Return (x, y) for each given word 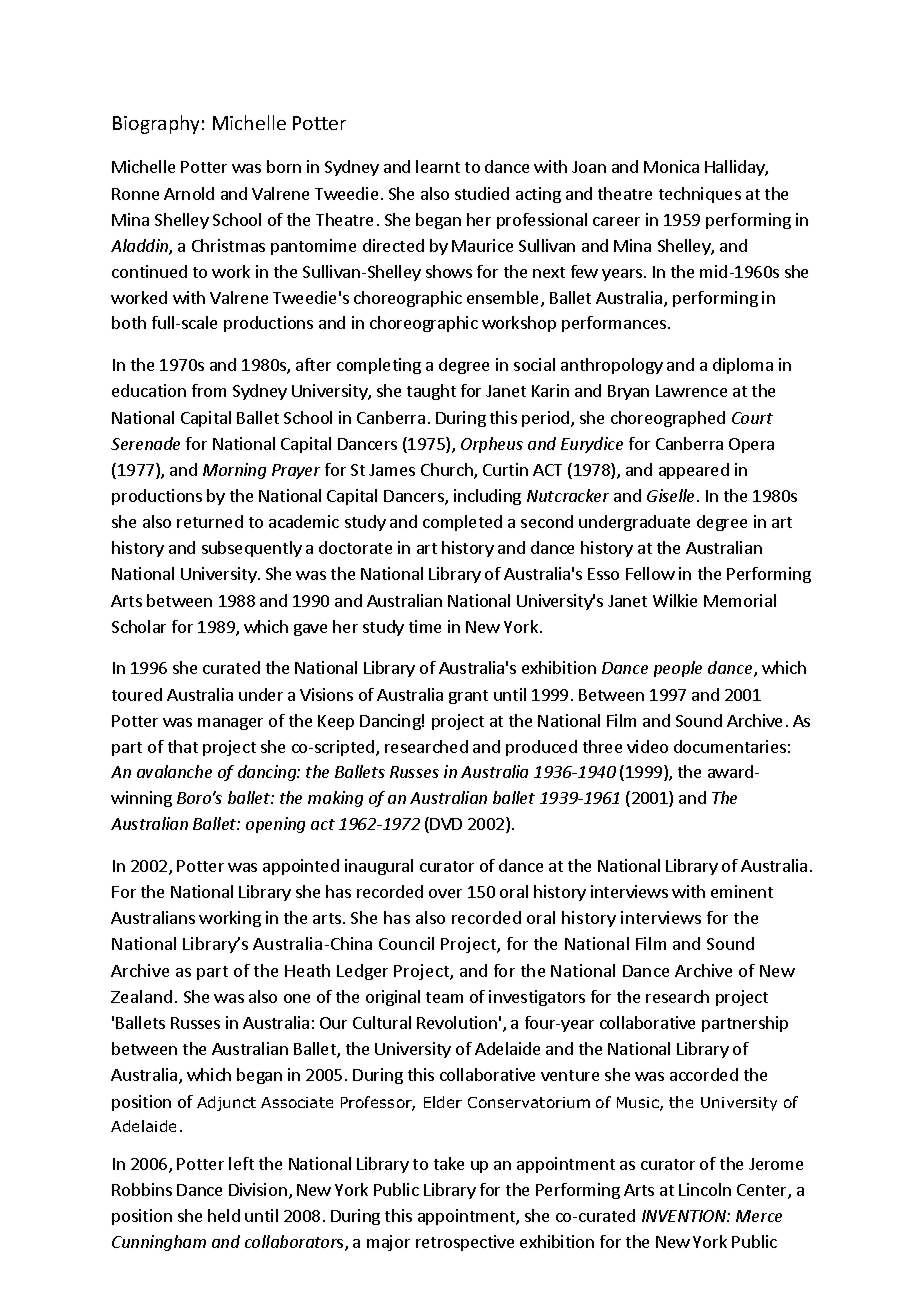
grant (468, 697)
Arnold (189, 193)
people (678, 669)
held (224, 1215)
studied (482, 193)
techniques (700, 195)
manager (230, 724)
